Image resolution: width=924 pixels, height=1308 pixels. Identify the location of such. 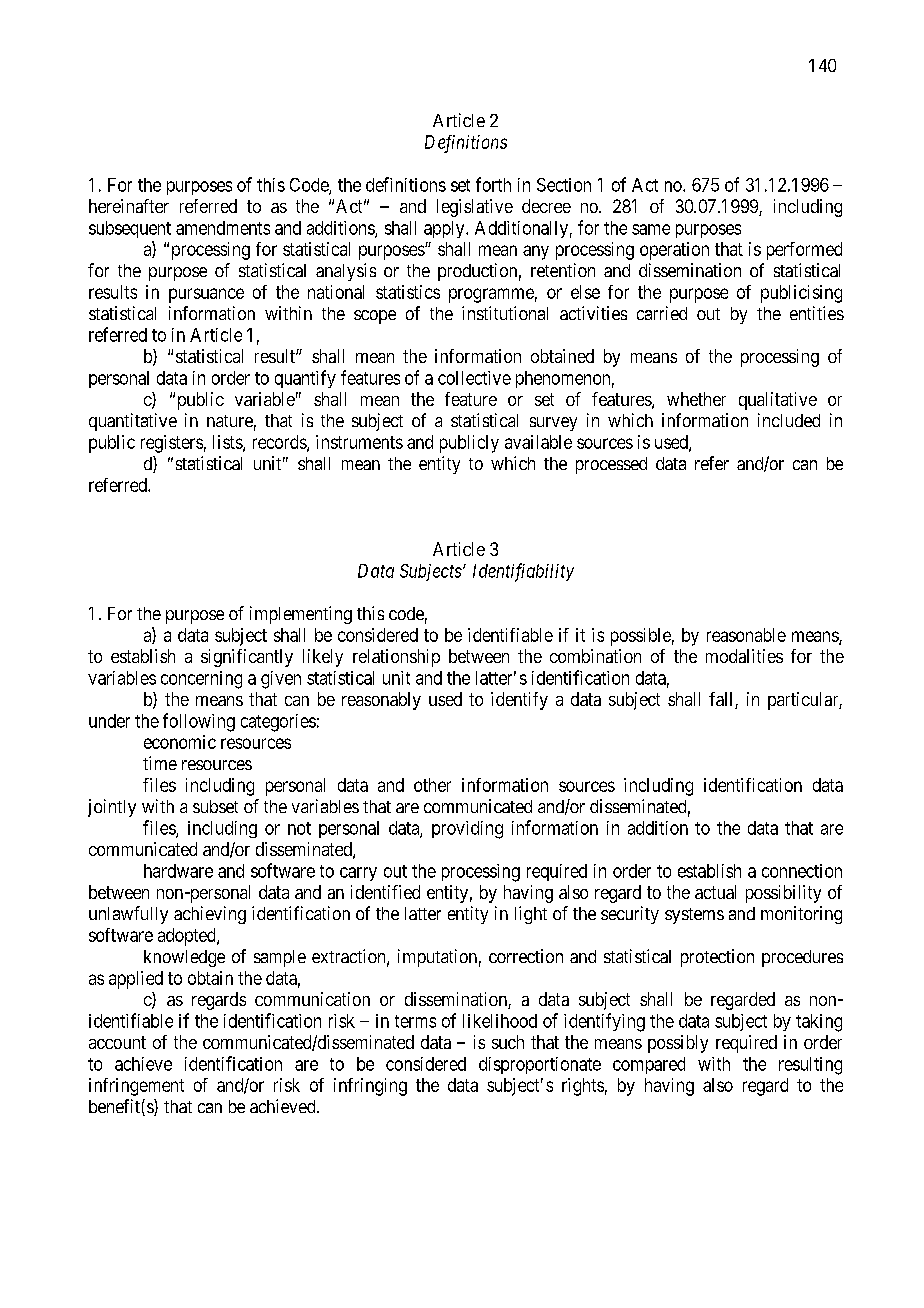
(508, 1042).
